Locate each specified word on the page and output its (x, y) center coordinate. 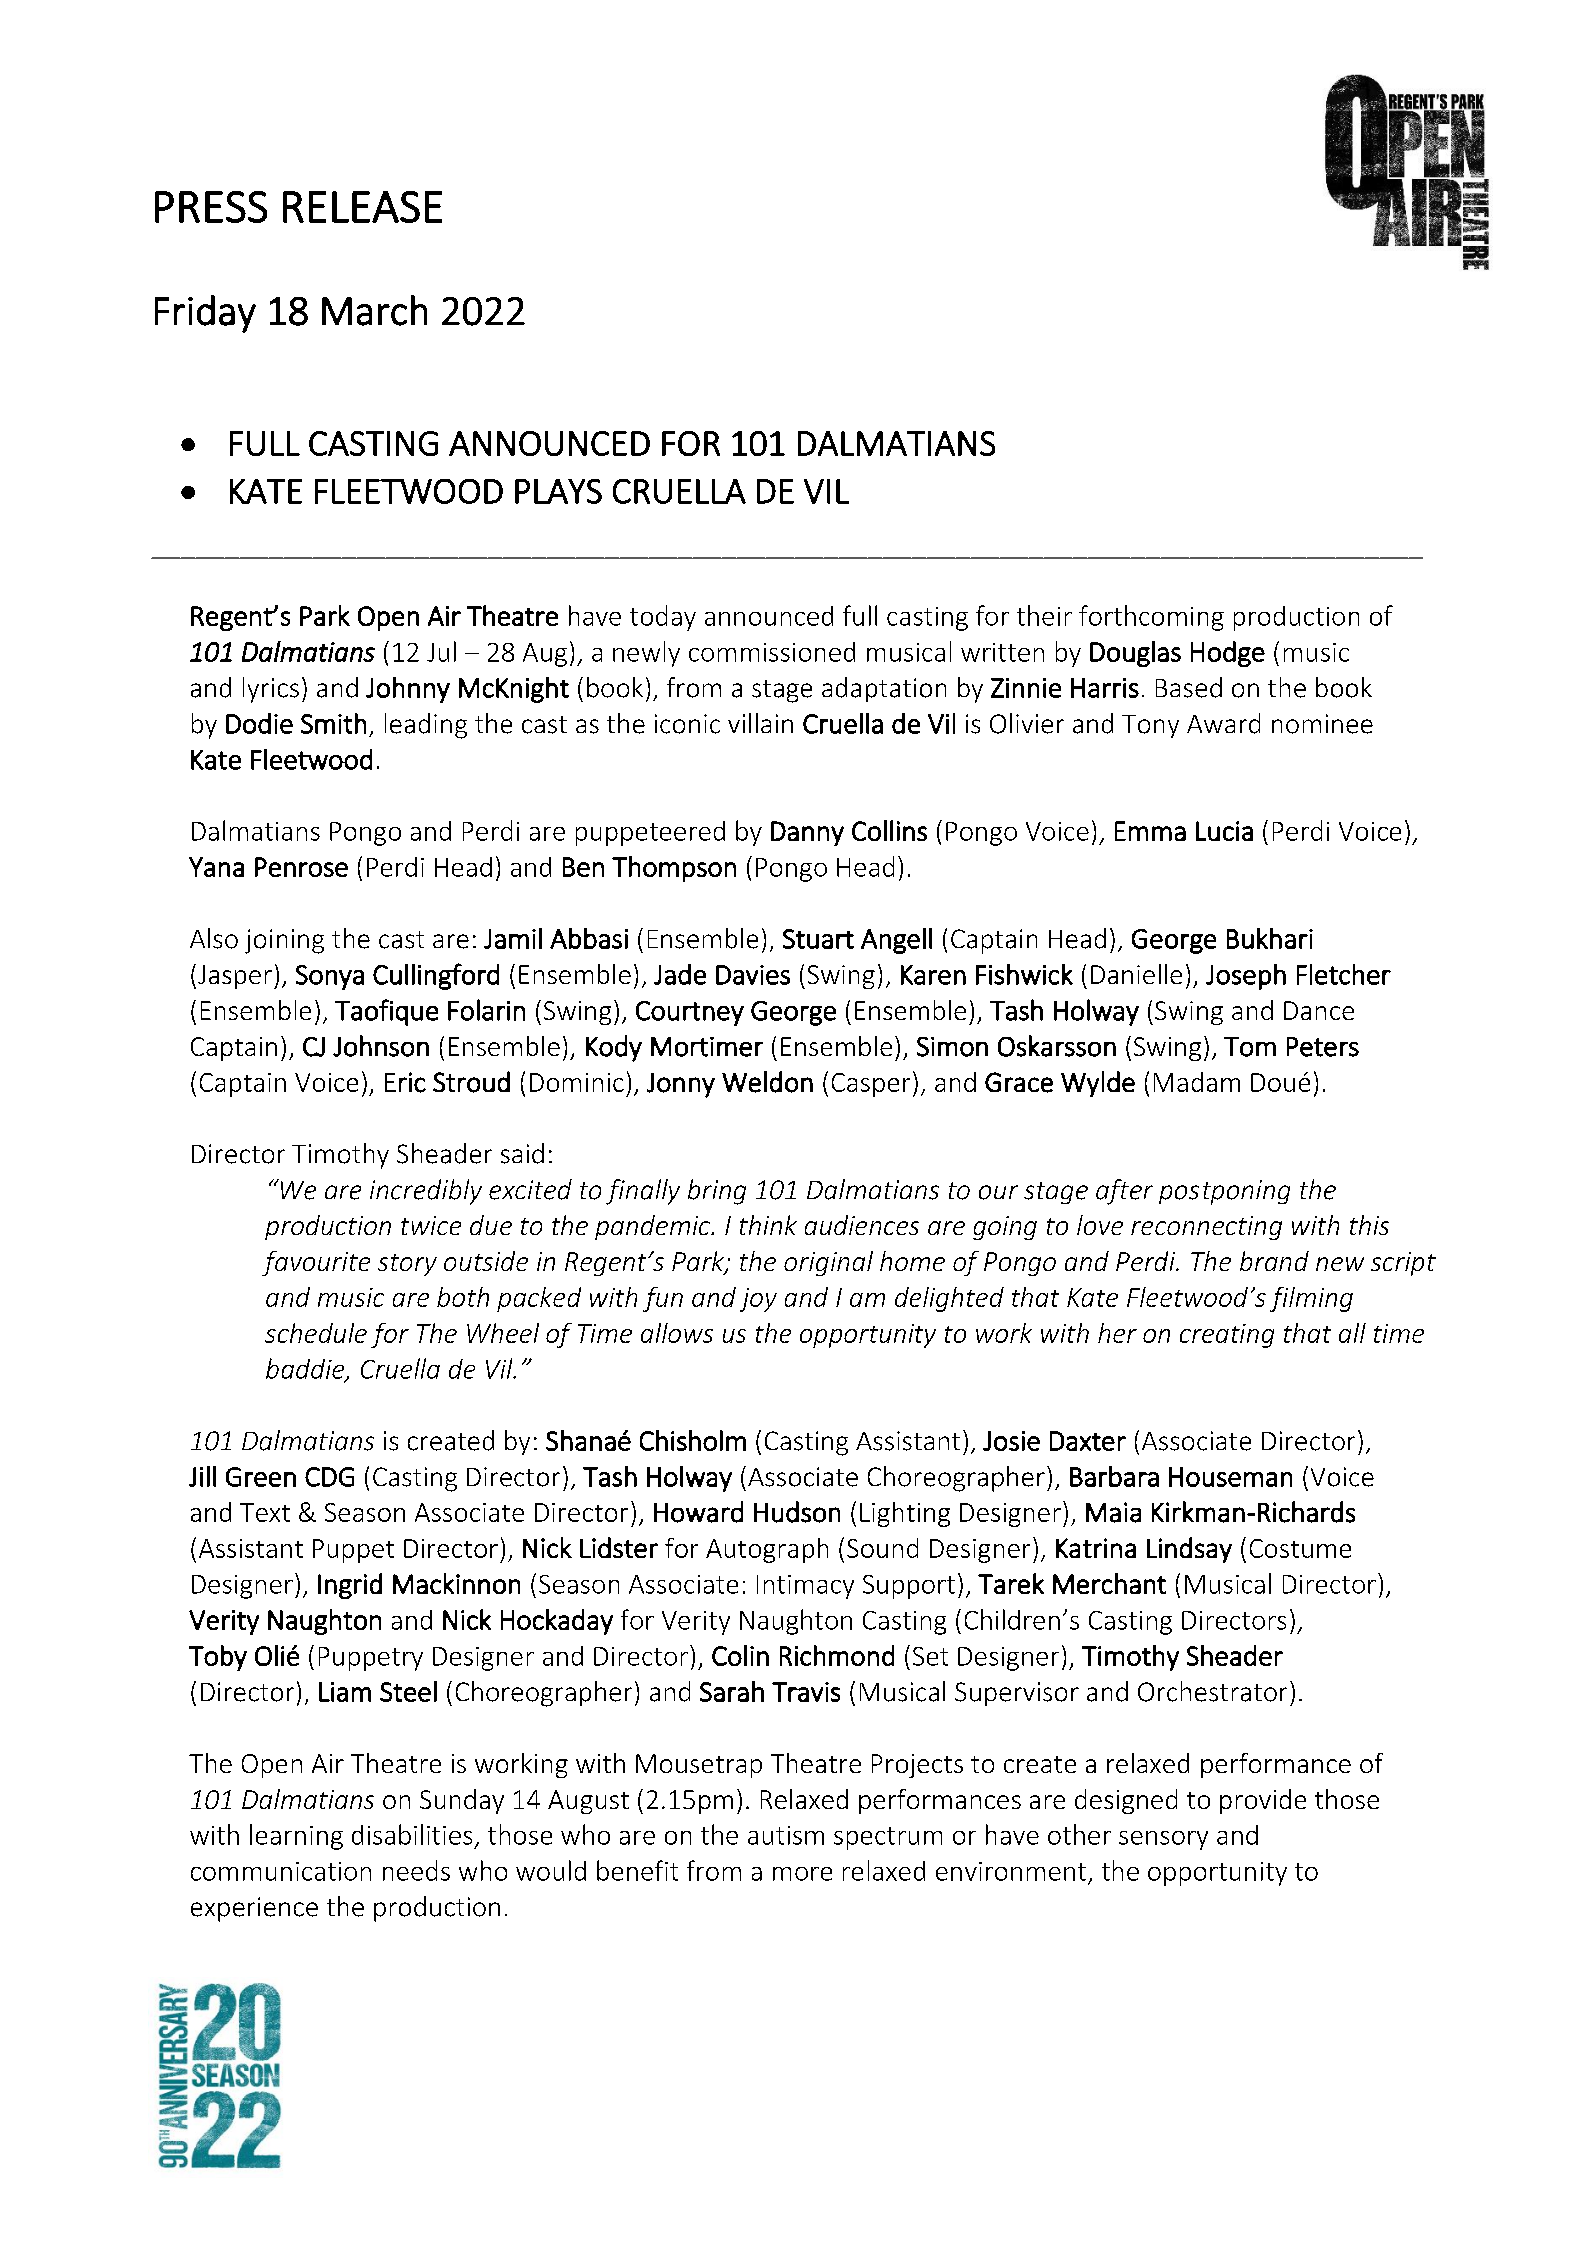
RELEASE (362, 207)
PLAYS (558, 491)
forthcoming (1151, 618)
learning (296, 1837)
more (802, 1874)
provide (1263, 1801)
